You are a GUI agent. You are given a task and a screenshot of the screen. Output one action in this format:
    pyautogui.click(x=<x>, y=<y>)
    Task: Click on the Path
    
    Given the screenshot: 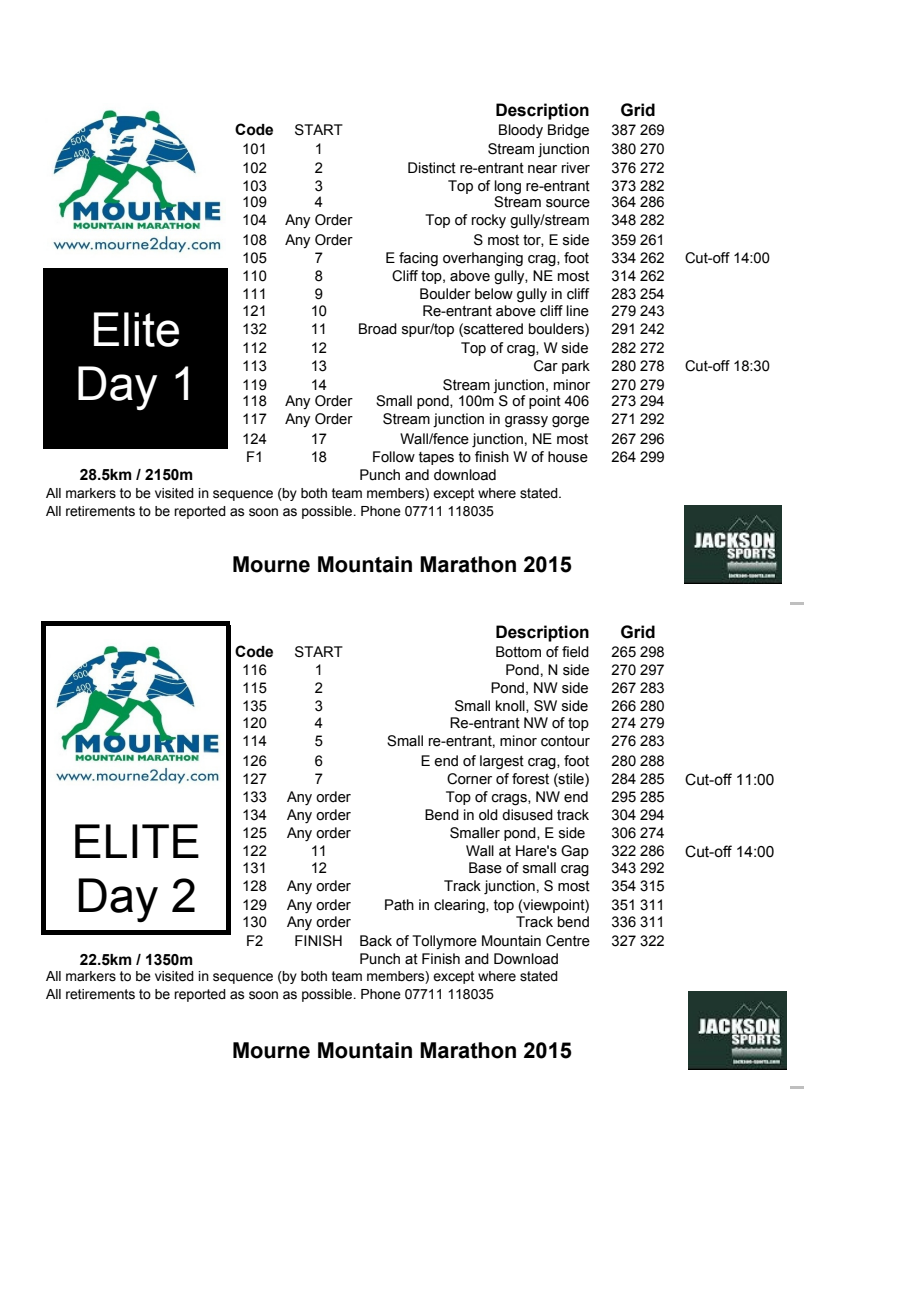 What is the action you would take?
    pyautogui.click(x=399, y=905)
